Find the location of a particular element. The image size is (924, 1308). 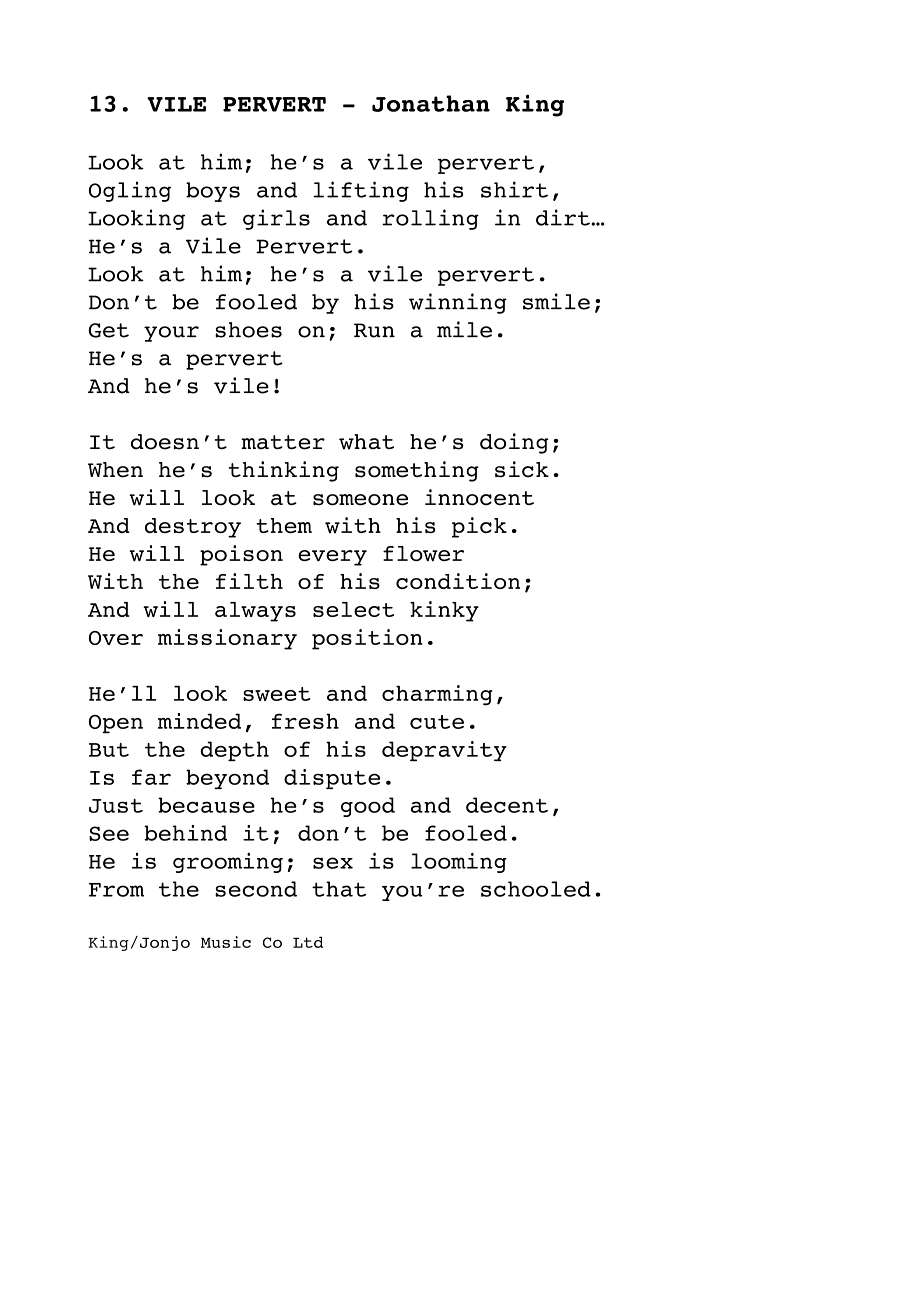

that is located at coordinates (339, 889).
